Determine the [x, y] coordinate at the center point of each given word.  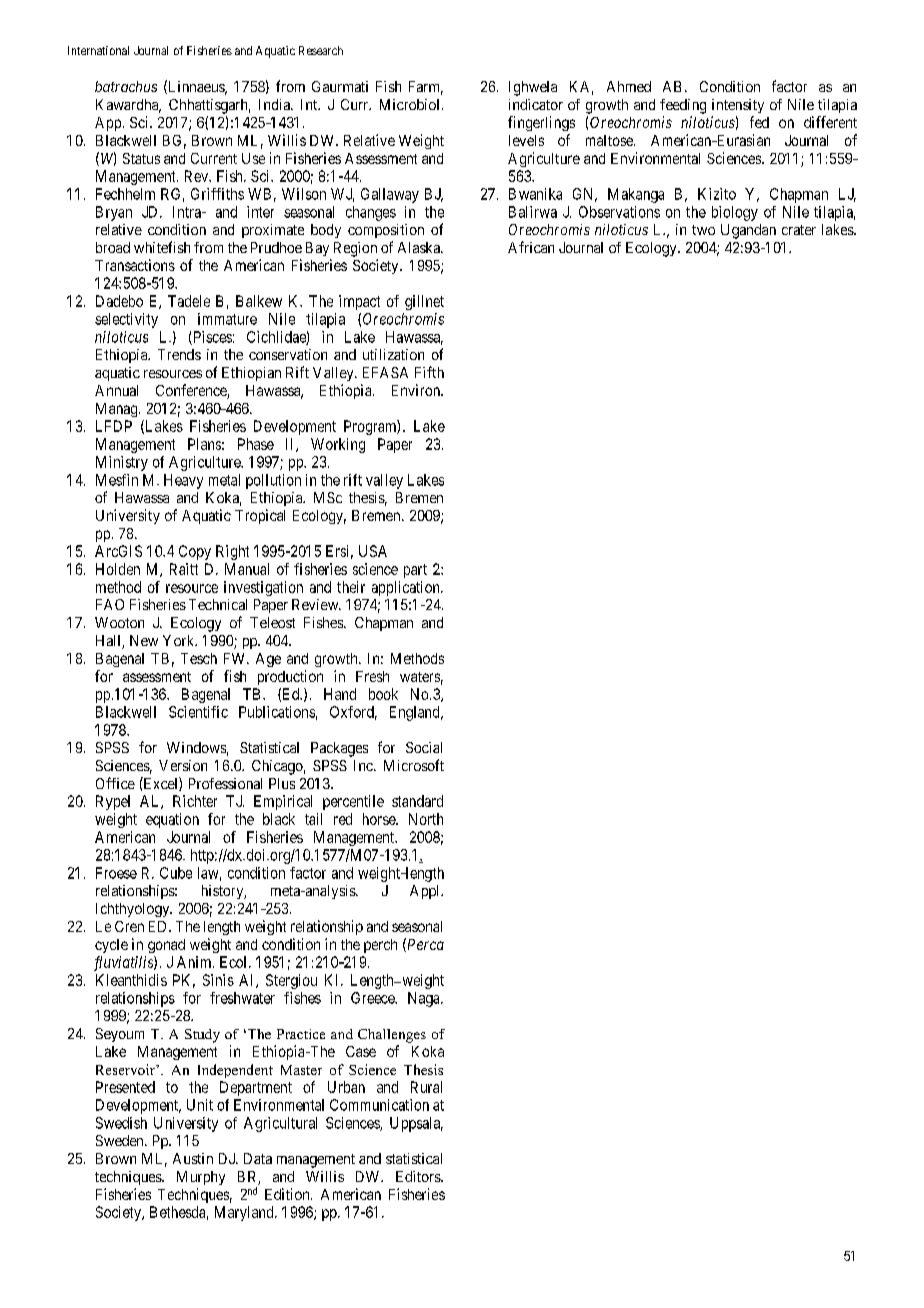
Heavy [183, 481]
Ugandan [748, 231]
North [426, 819]
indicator [536, 104]
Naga [425, 999]
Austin [193, 1158]
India [275, 104]
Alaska [420, 247]
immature [227, 319]
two [703, 230]
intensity [738, 106]
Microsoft [414, 765]
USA [373, 551]
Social [424, 747]
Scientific [198, 712]
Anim [195, 962]
